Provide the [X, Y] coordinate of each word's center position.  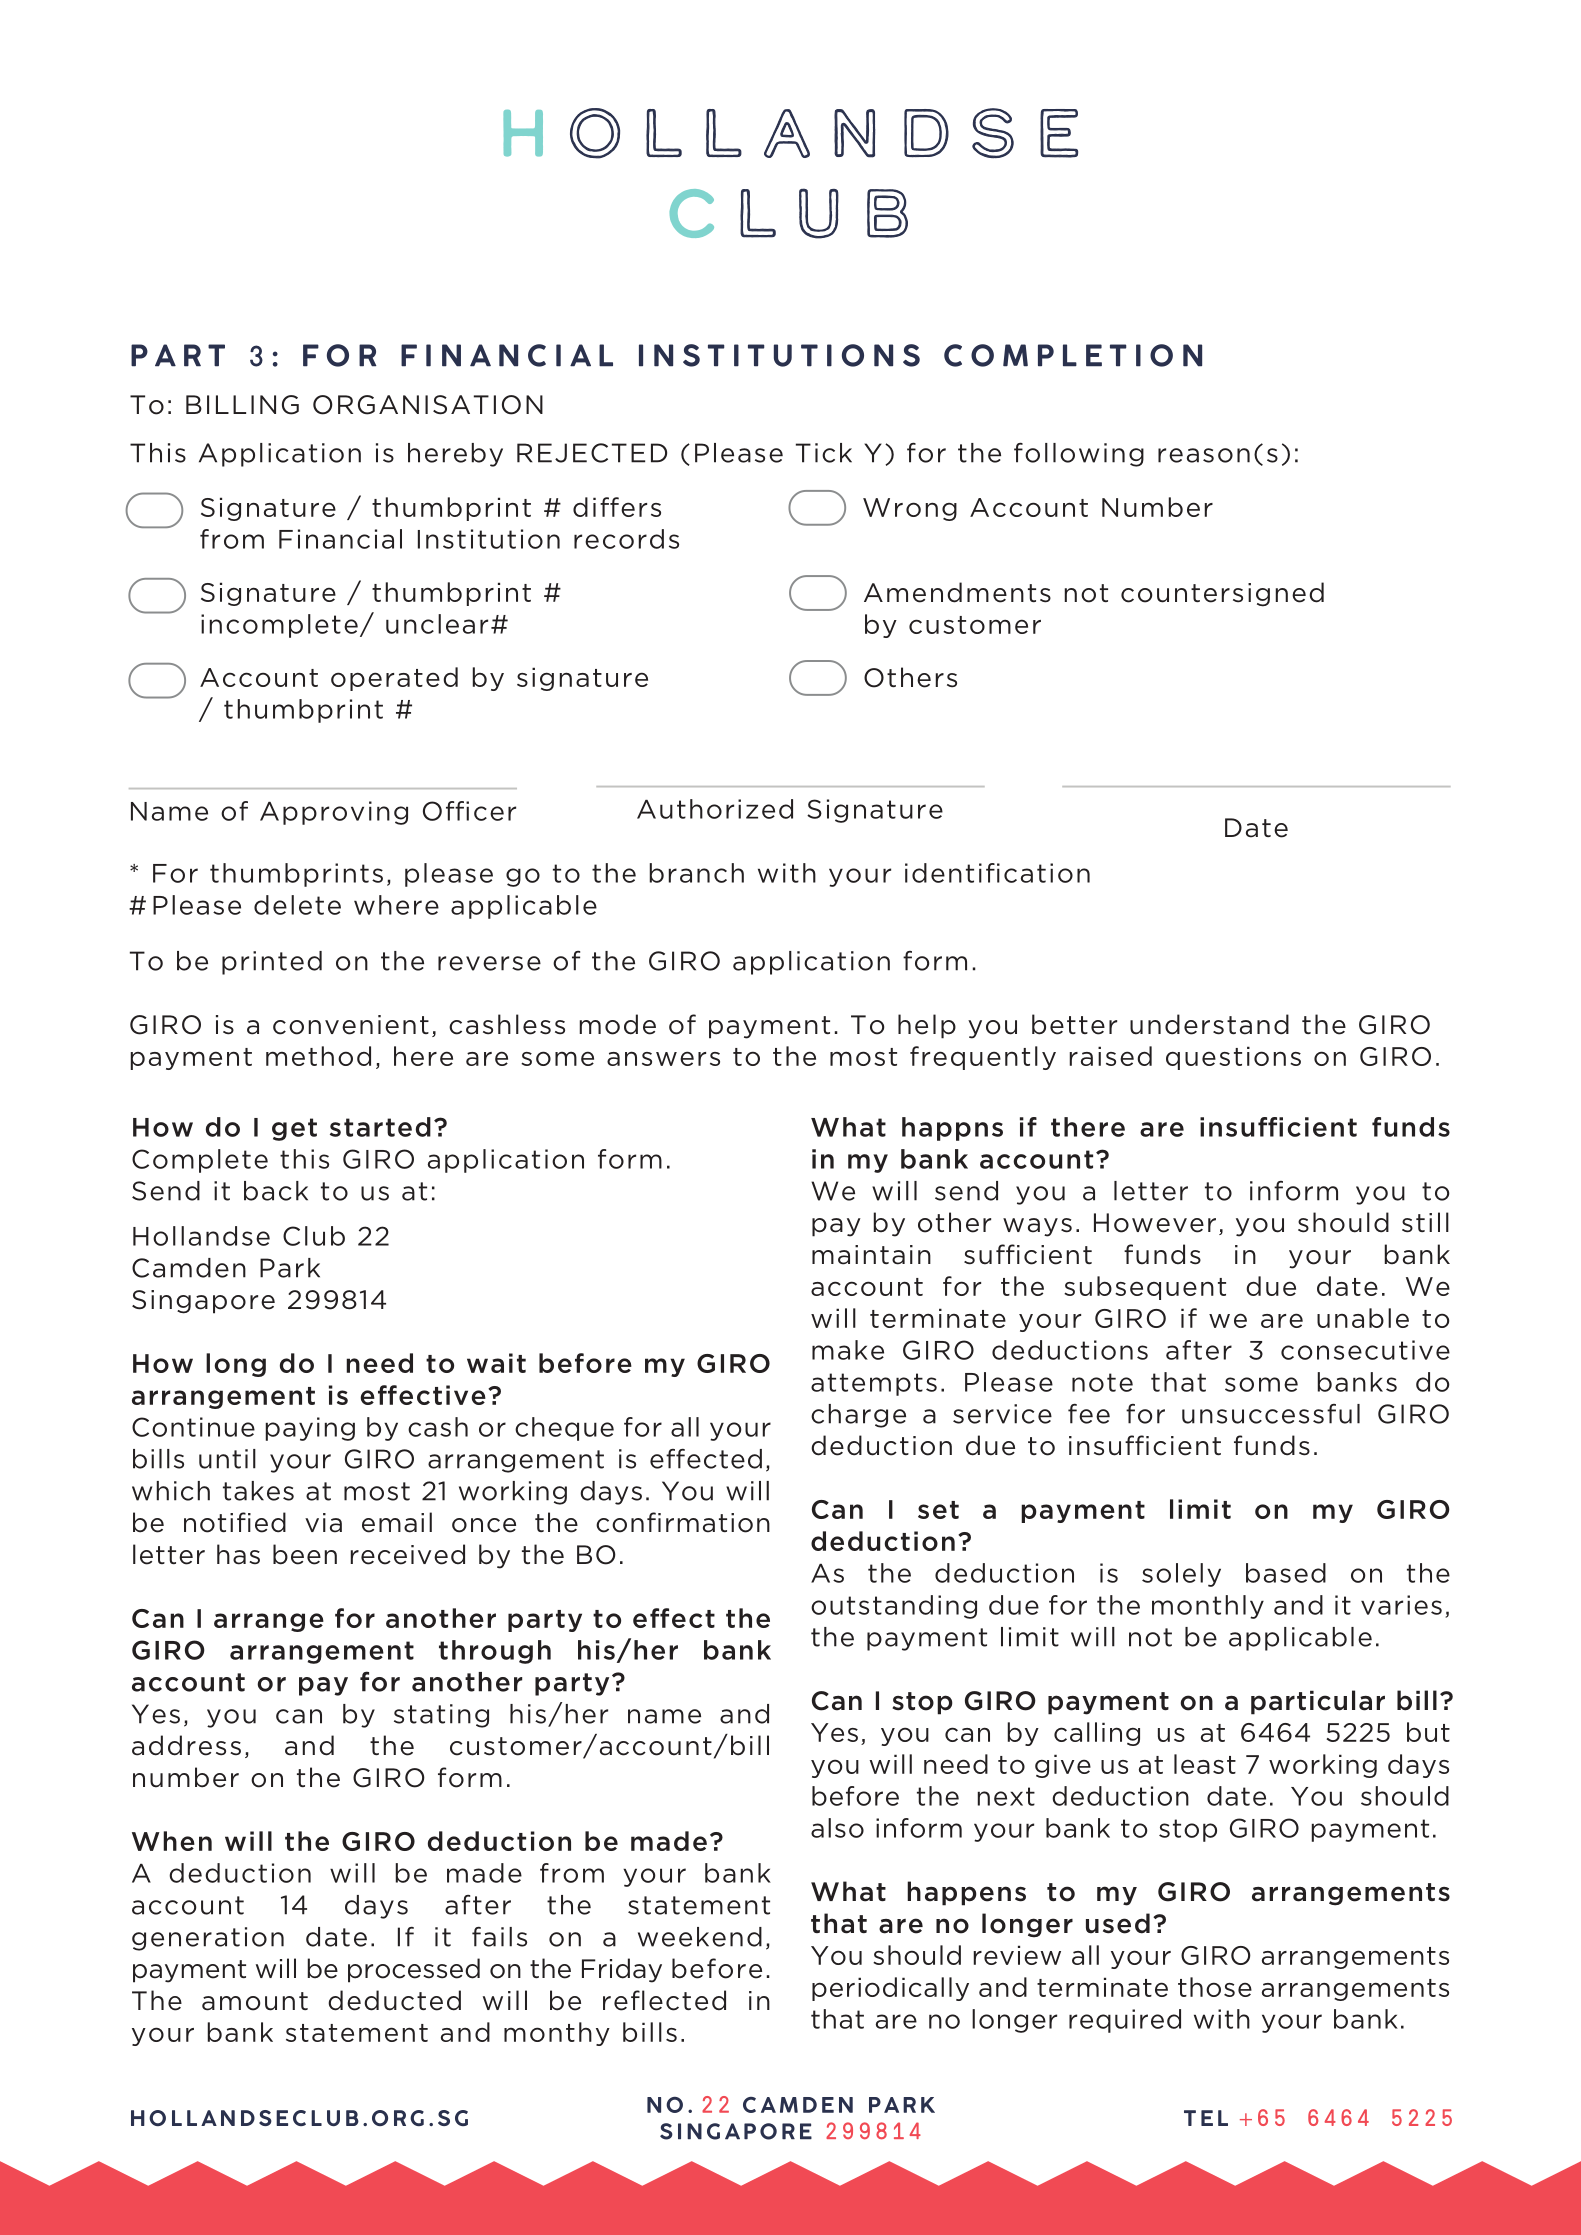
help [927, 1026]
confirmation [683, 1522]
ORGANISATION [428, 405]
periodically [890, 1989]
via [323, 1523]
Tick [824, 453]
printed [272, 963]
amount [255, 2001]
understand [1209, 1024]
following [1079, 455]
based [1286, 1573]
